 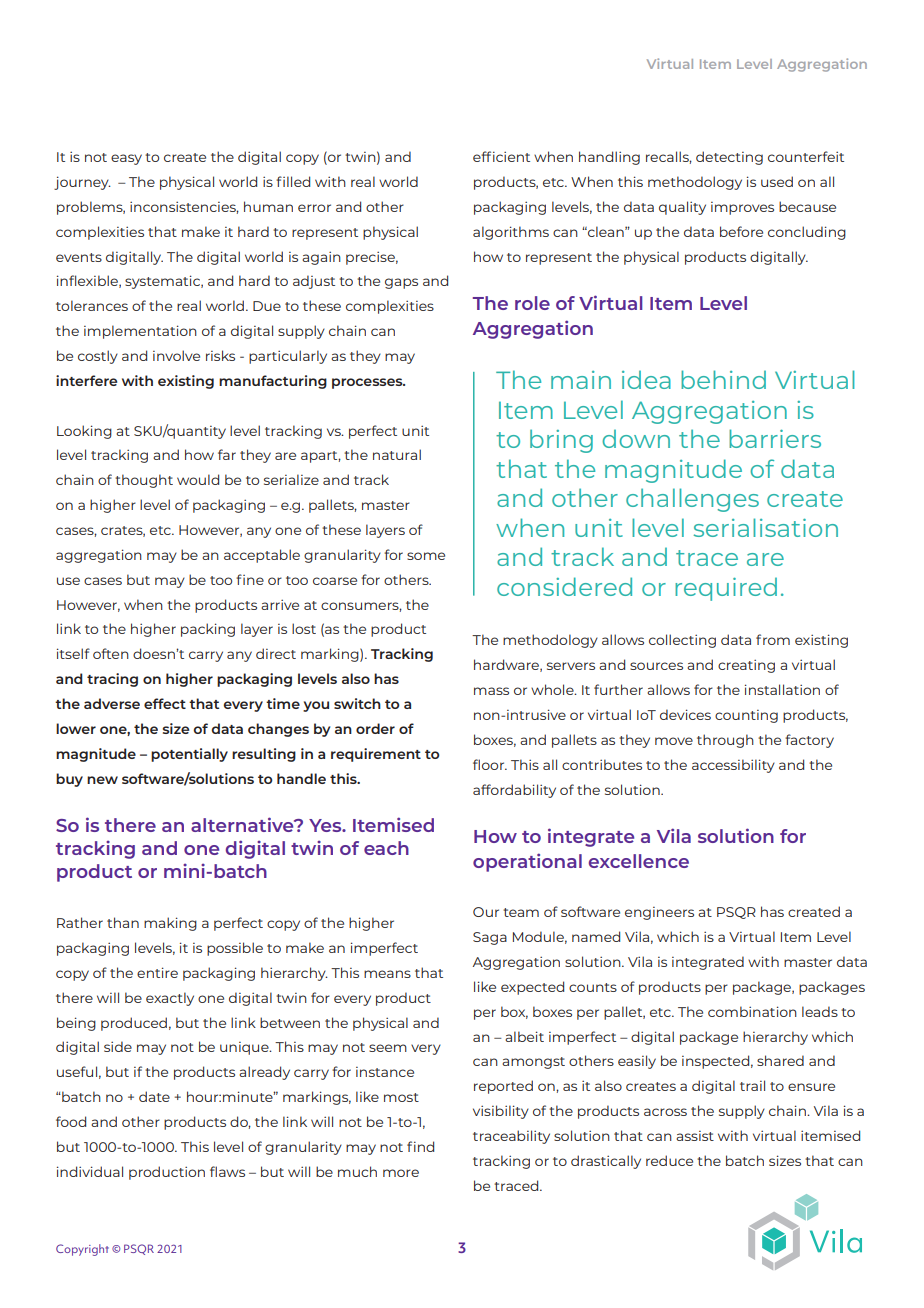 I want to click on each, so click(x=386, y=848).
